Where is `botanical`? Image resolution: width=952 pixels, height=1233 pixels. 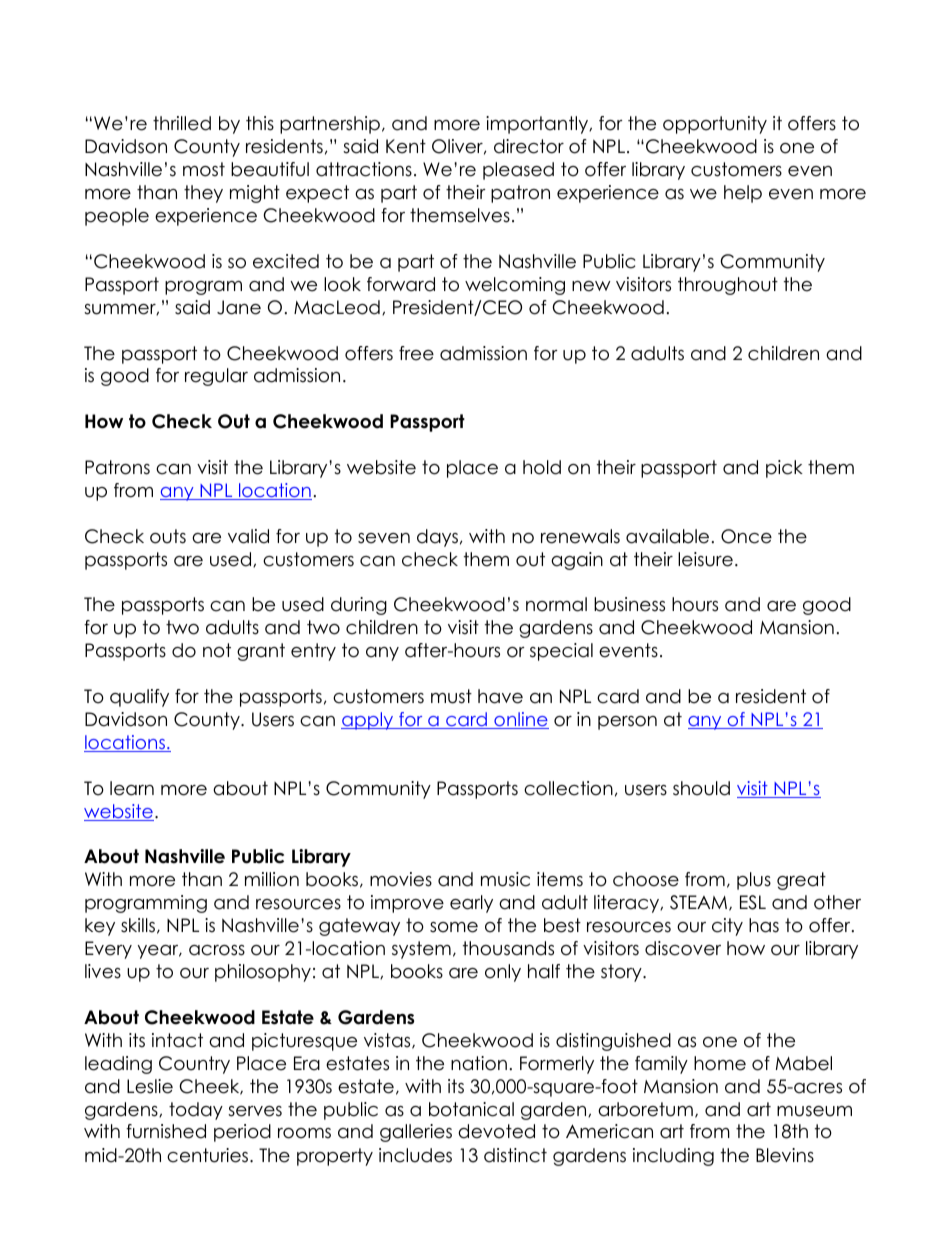 botanical is located at coordinates (471, 1109).
